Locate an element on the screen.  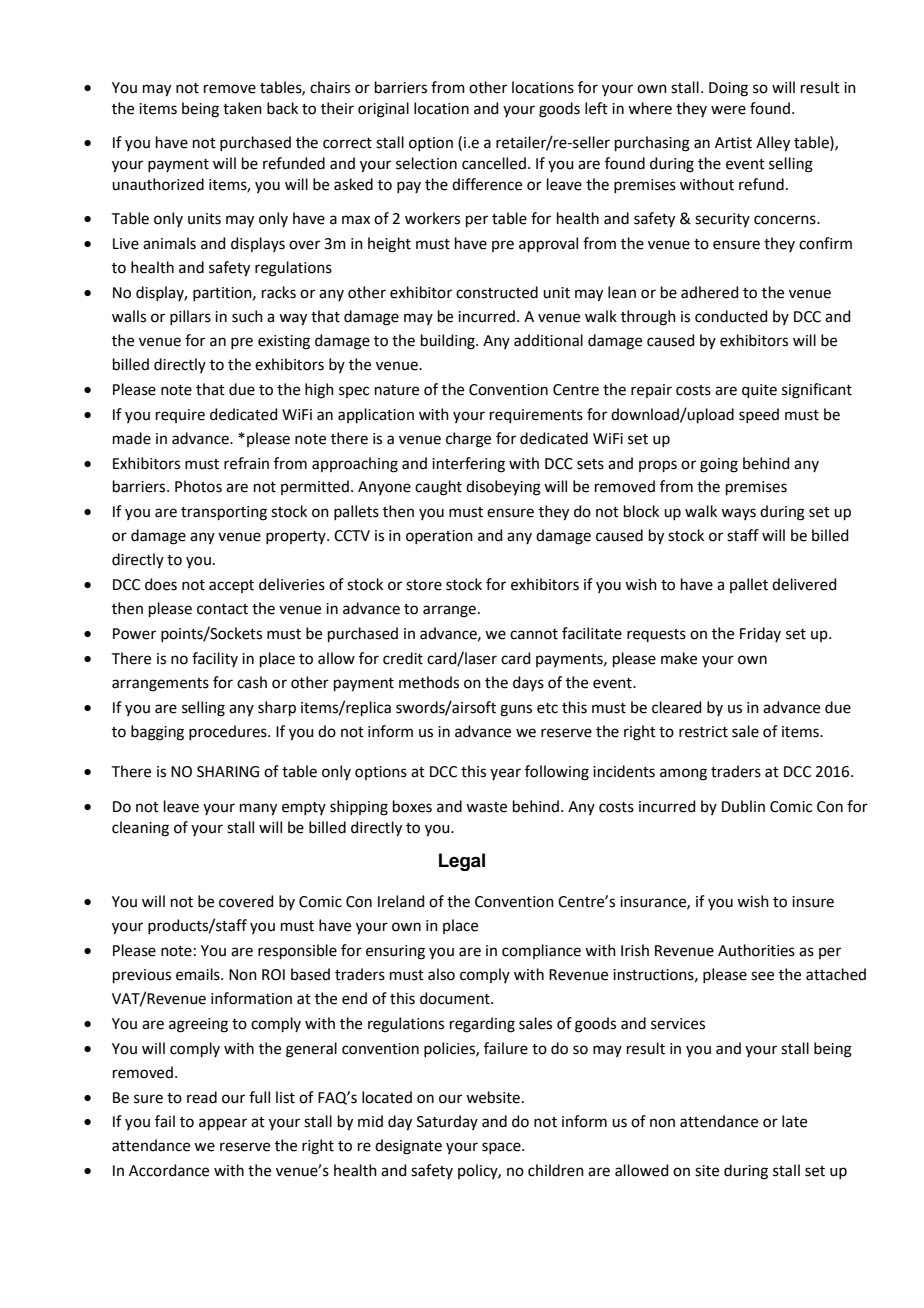
appear is located at coordinates (223, 1124).
